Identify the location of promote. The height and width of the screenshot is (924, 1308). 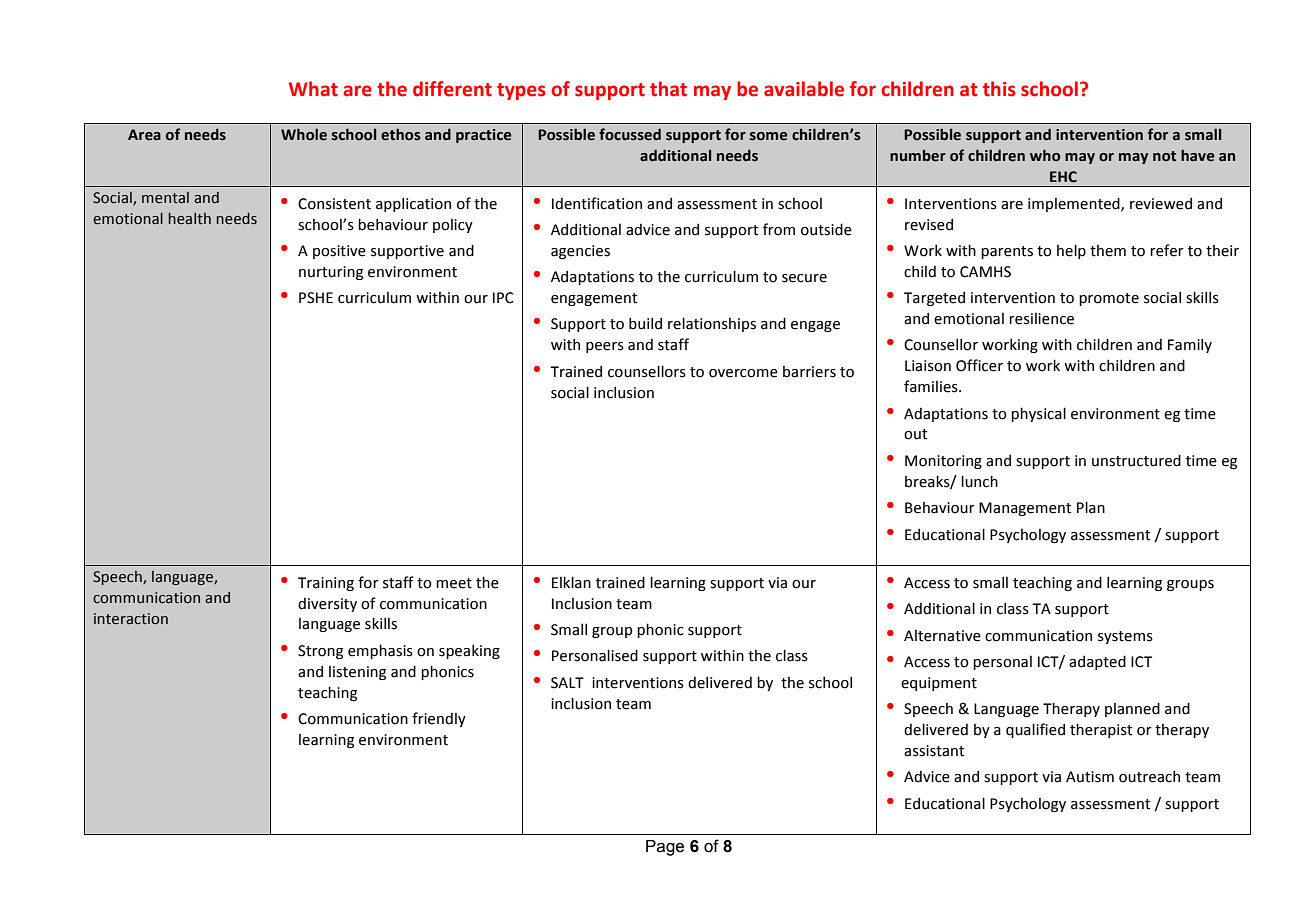
(1109, 299).
